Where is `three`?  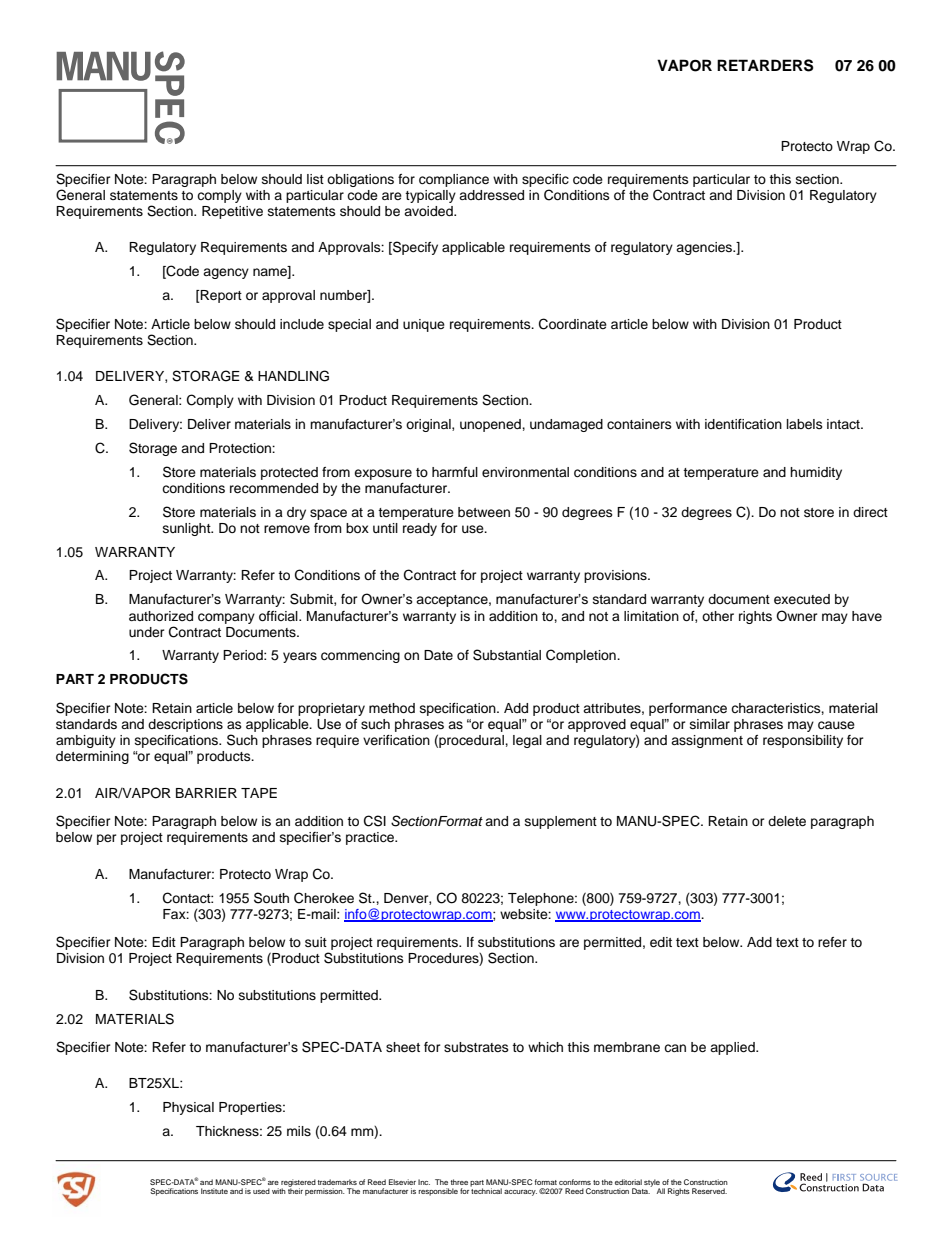 three is located at coordinates (459, 1182).
